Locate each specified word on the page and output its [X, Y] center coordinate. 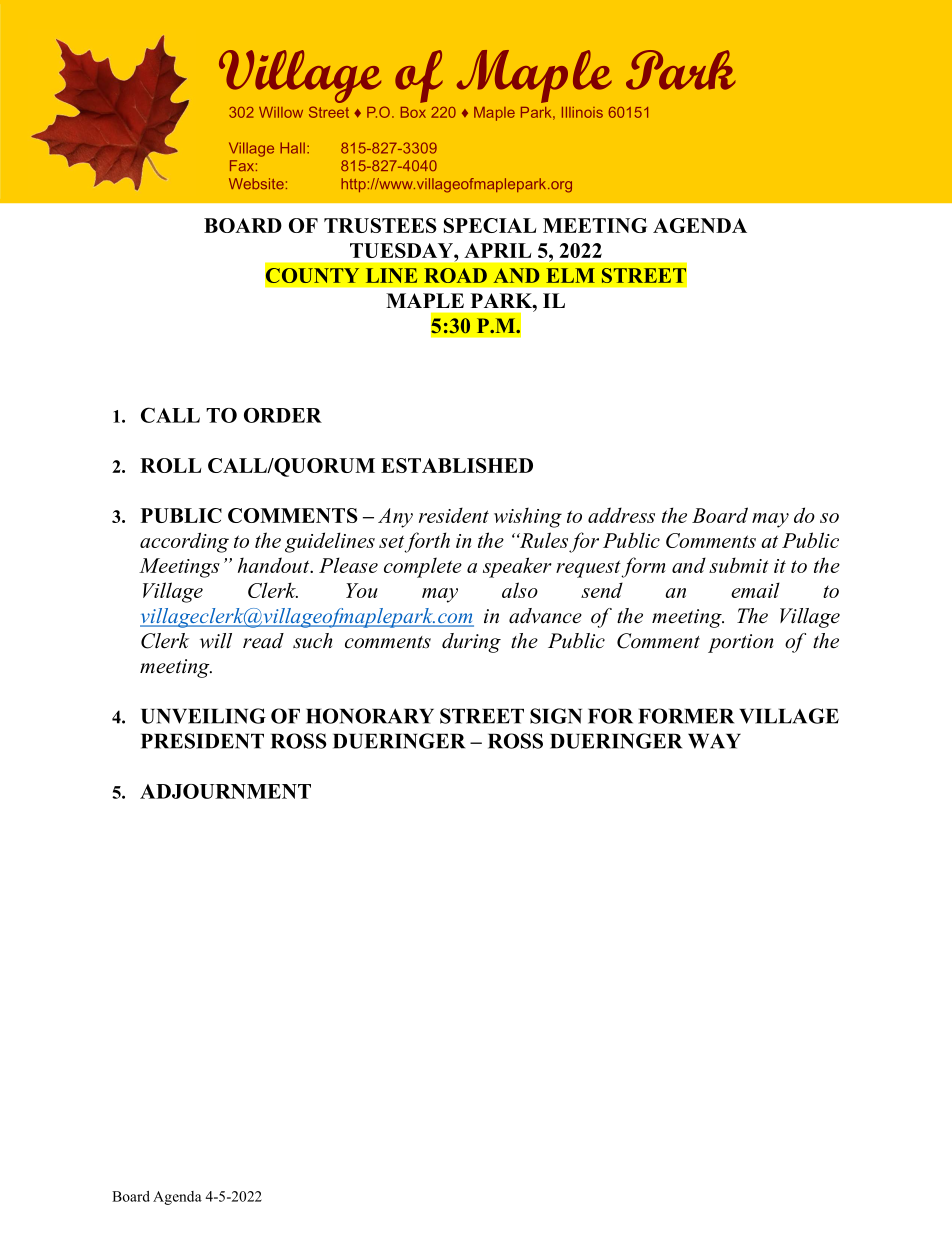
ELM [570, 275]
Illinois [582, 112]
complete [423, 567]
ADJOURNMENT [225, 791]
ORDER [283, 415]
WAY [714, 741]
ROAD [455, 275]
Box [413, 112]
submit [739, 565]
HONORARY [370, 716]
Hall [292, 148]
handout [275, 565]
